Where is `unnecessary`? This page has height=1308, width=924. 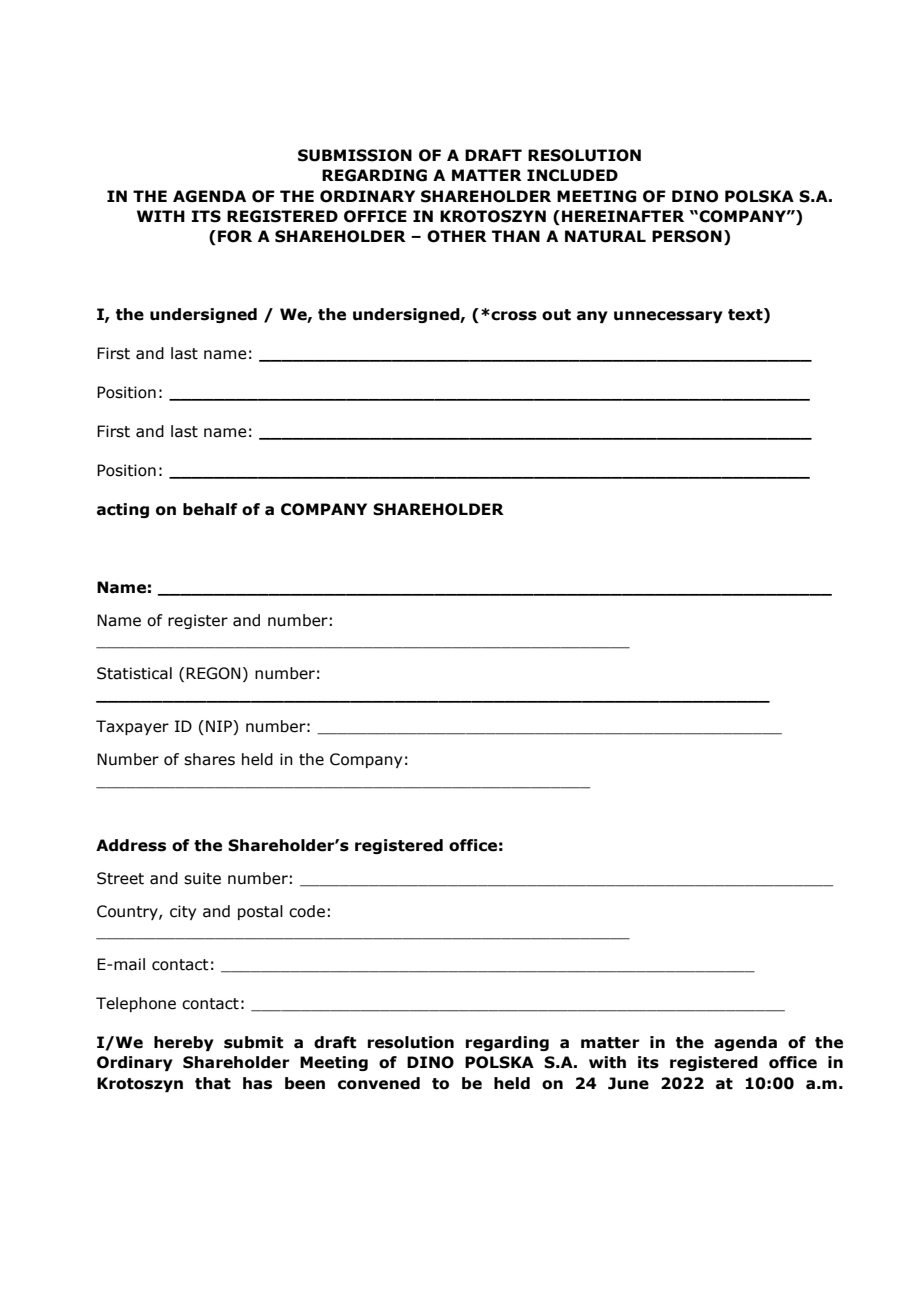 unnecessary is located at coordinates (668, 317).
